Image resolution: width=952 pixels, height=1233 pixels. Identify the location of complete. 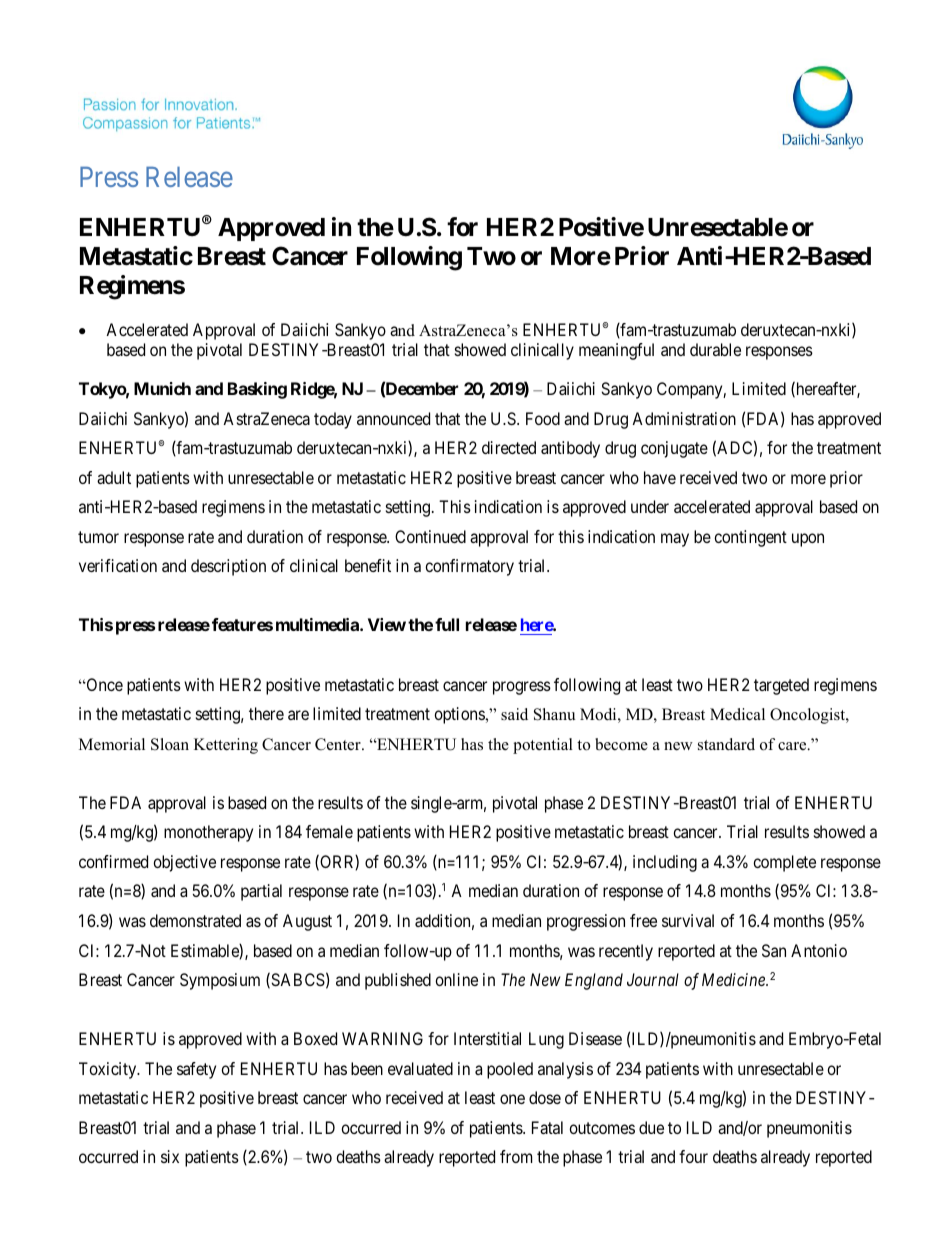
(784, 863).
